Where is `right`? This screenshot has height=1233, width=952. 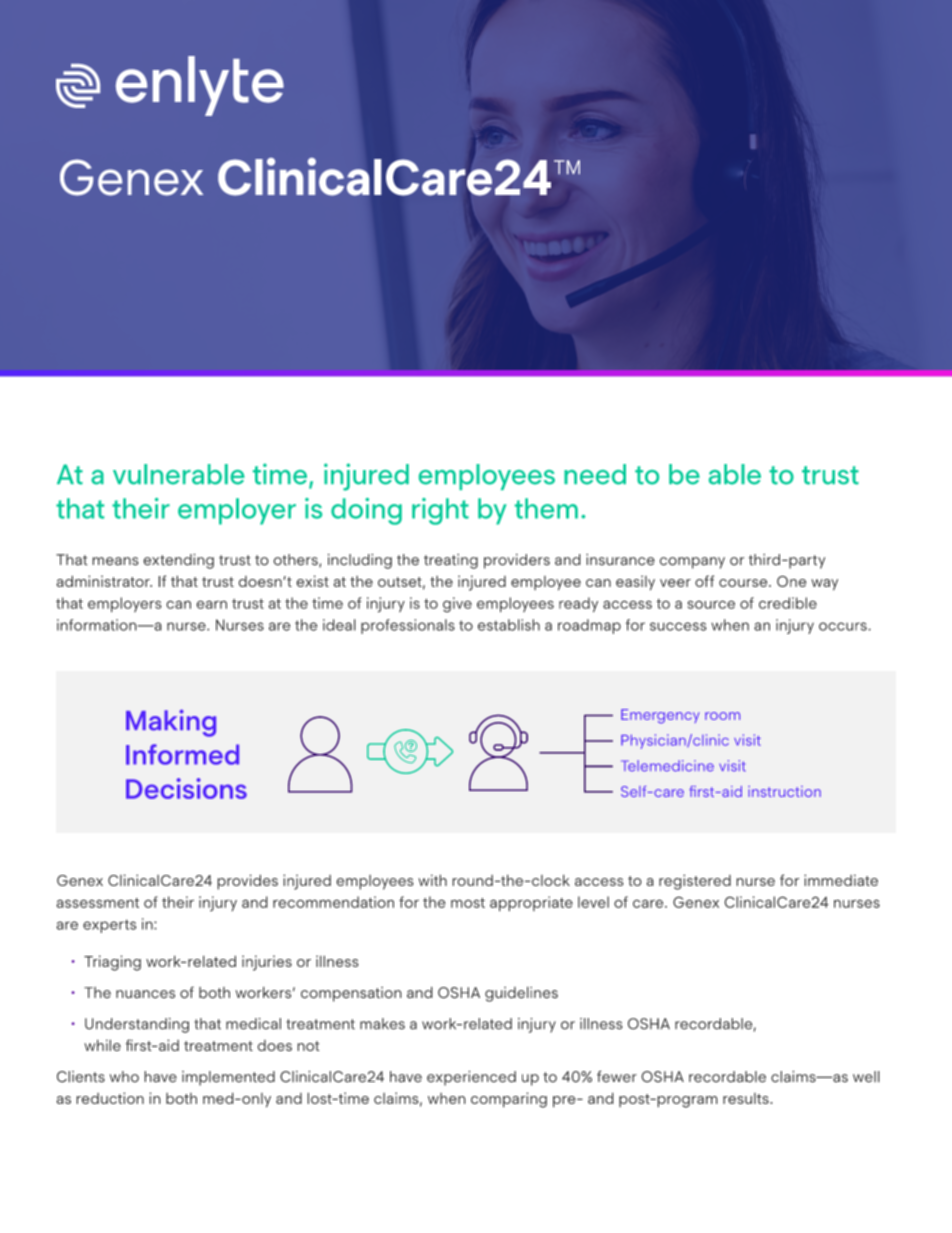 right is located at coordinates (440, 511).
